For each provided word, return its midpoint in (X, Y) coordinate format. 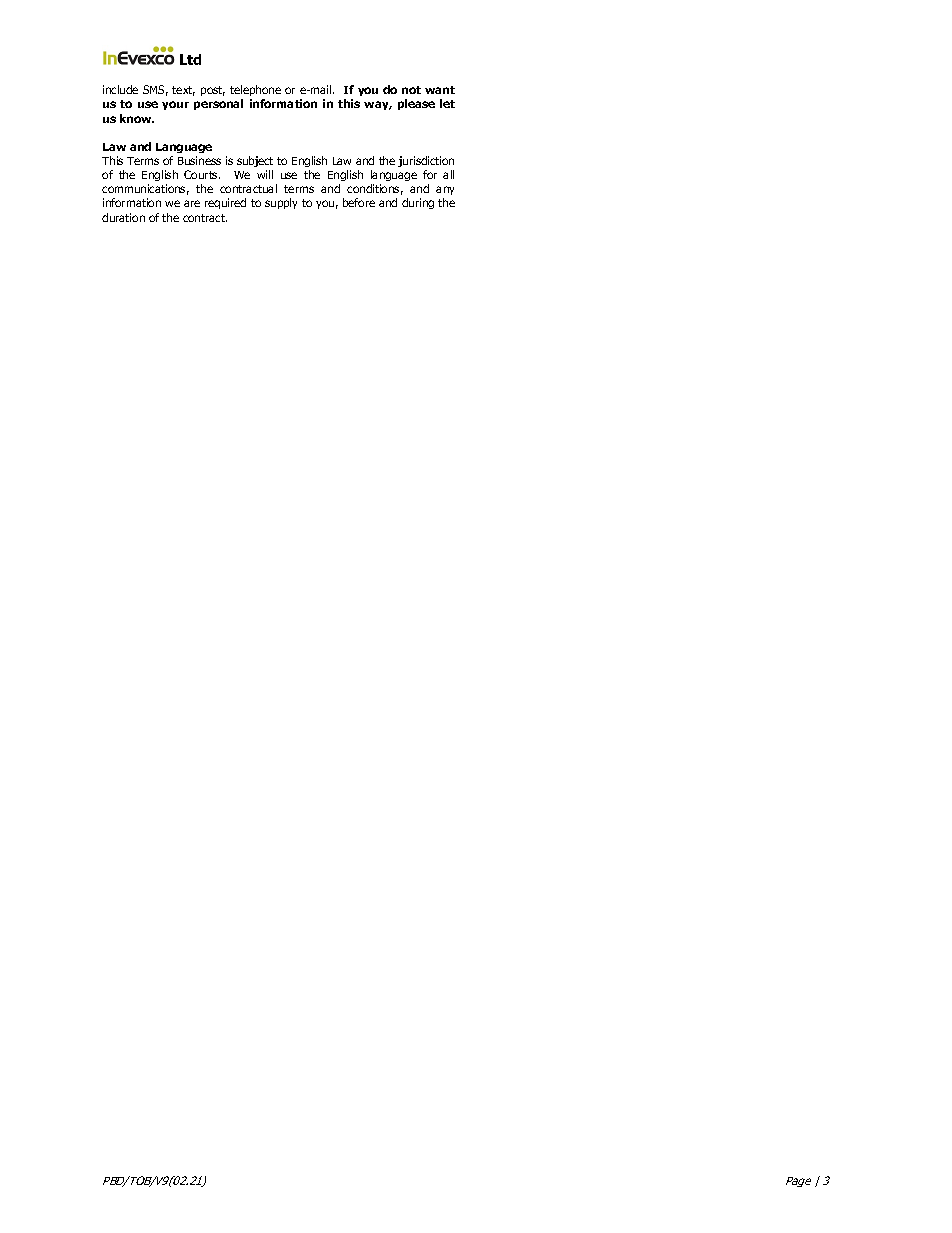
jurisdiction (426, 161)
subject (255, 161)
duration (123, 217)
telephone (255, 92)
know (137, 118)
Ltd (190, 59)
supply (281, 203)
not (411, 90)
